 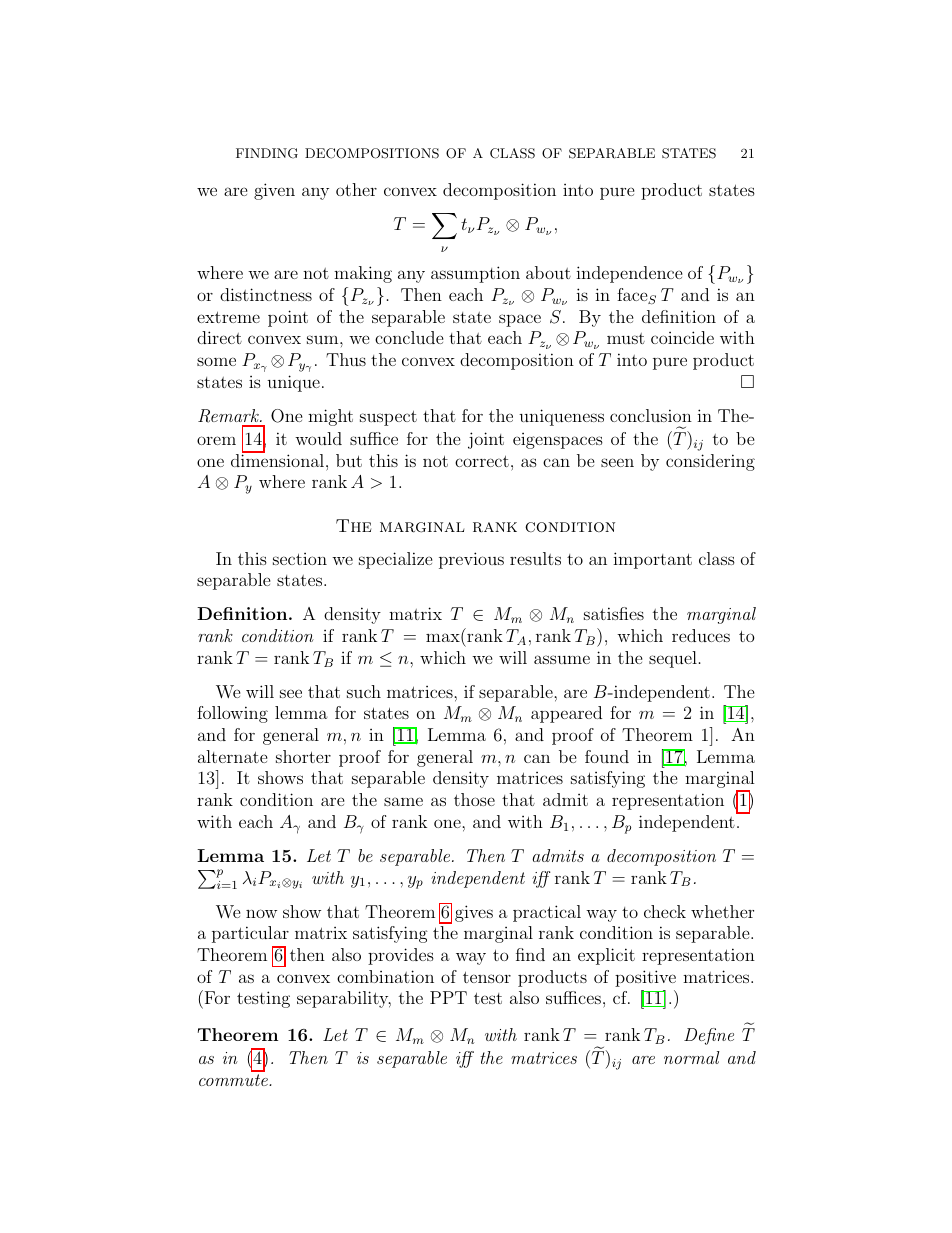 I want to click on assumption, so click(x=475, y=274).
